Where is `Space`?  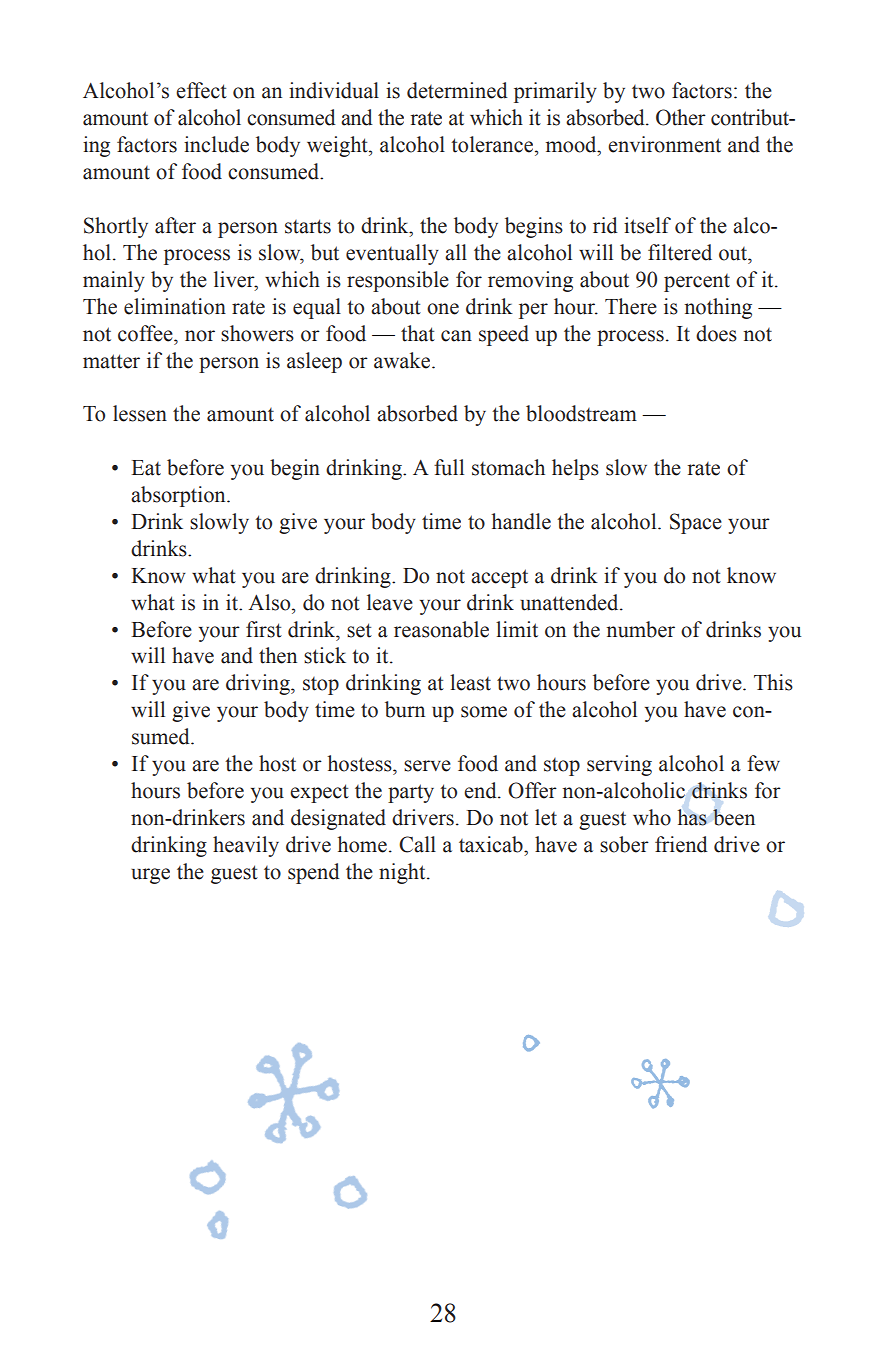
Space is located at coordinates (696, 523).
